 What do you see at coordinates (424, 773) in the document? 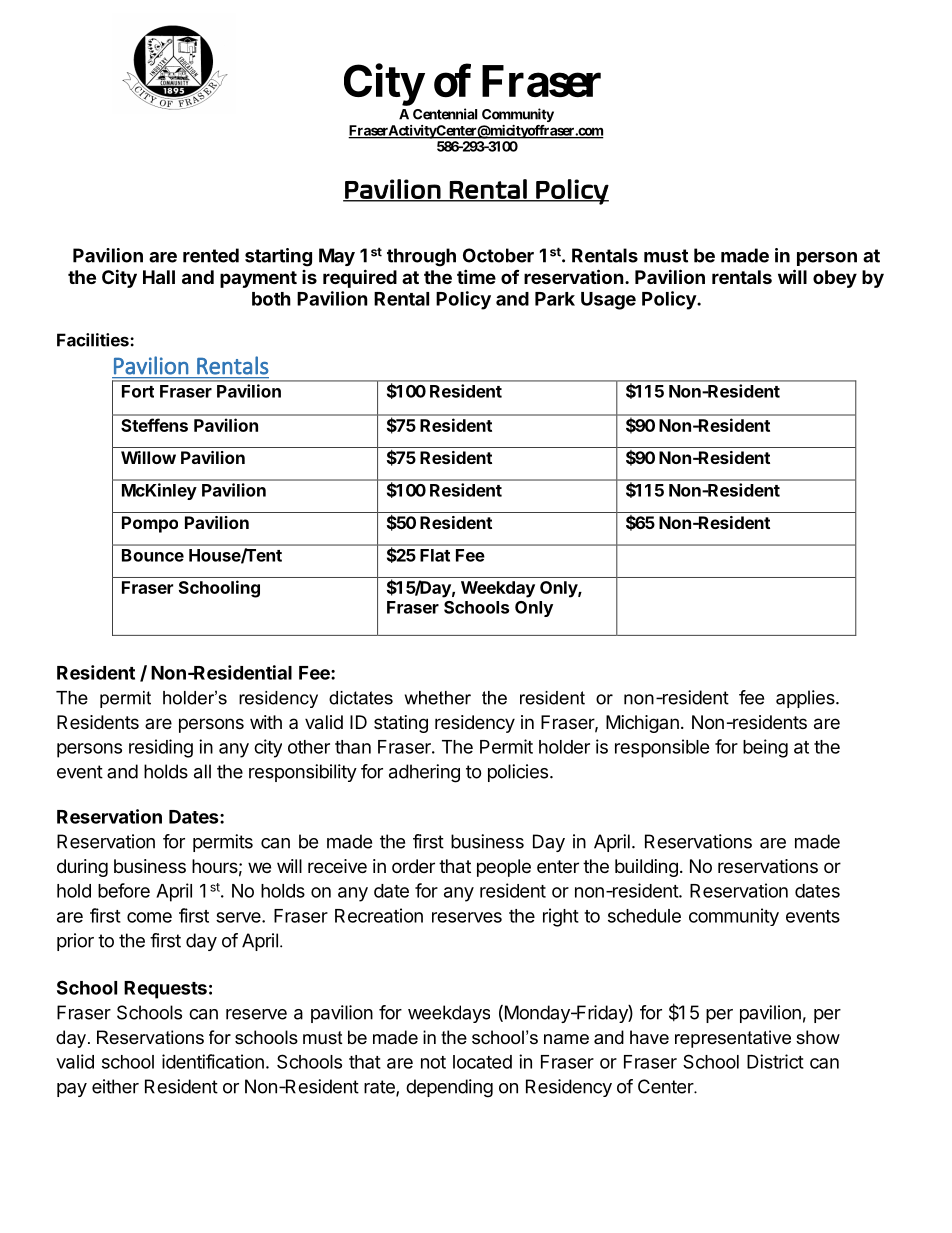
I see `adhering` at bounding box center [424, 773].
